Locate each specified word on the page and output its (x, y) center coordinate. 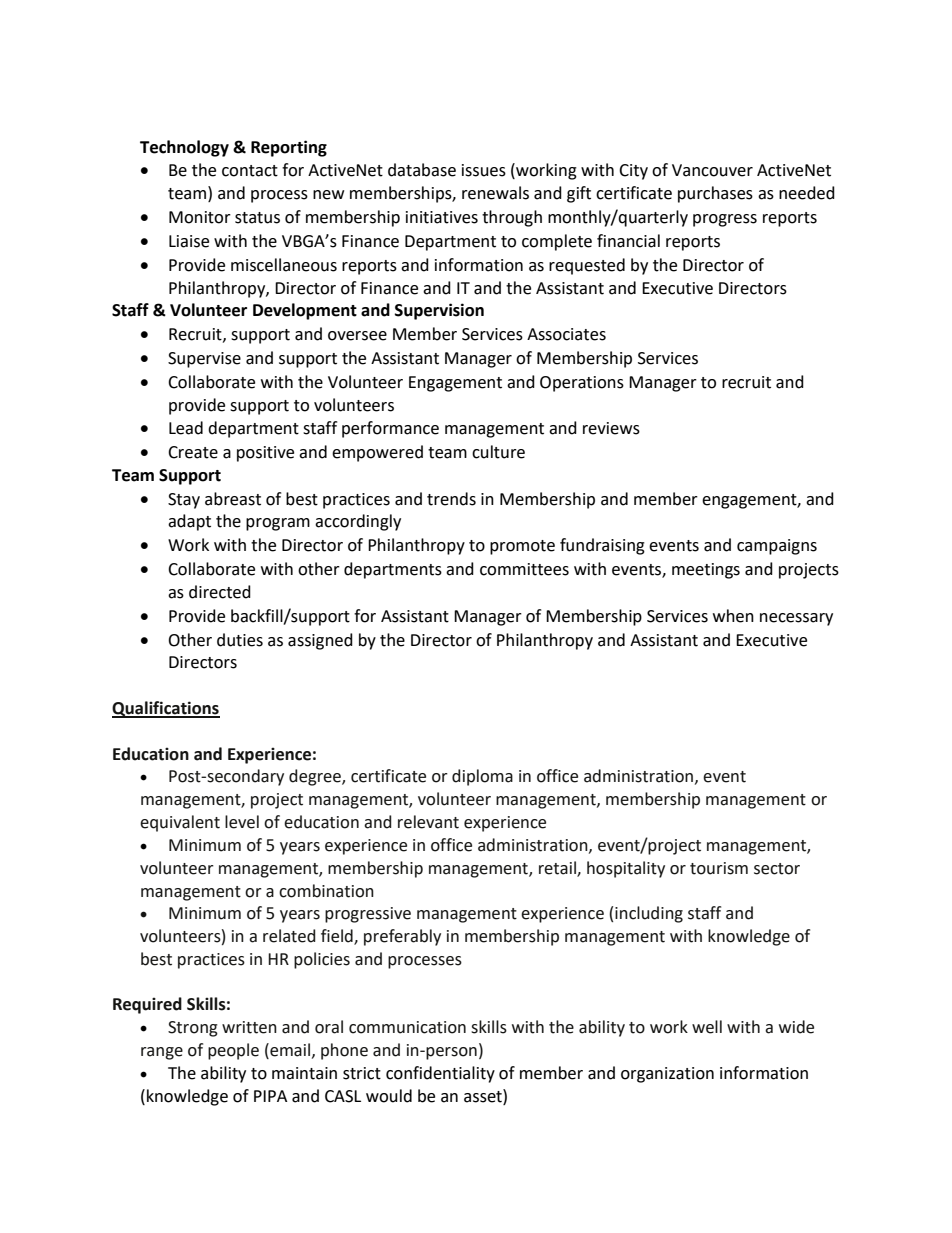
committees (524, 569)
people (233, 1051)
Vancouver (712, 170)
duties (240, 640)
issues (484, 170)
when (733, 616)
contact (250, 171)
